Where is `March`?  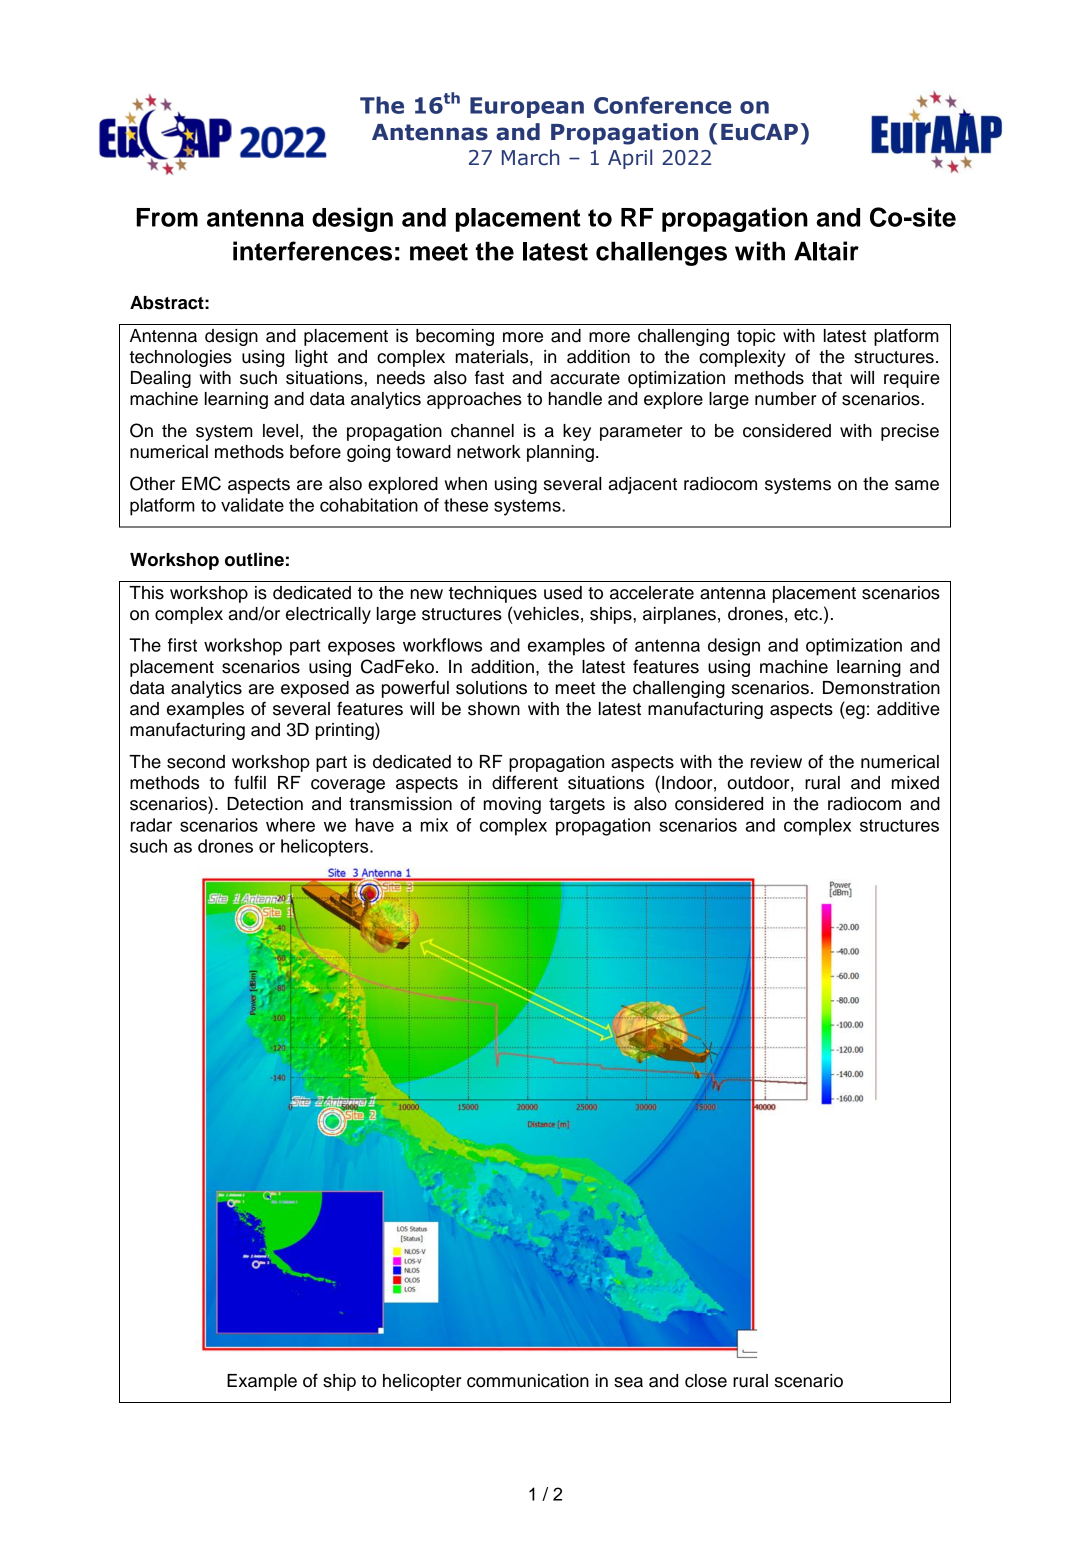
March is located at coordinates (530, 157).
